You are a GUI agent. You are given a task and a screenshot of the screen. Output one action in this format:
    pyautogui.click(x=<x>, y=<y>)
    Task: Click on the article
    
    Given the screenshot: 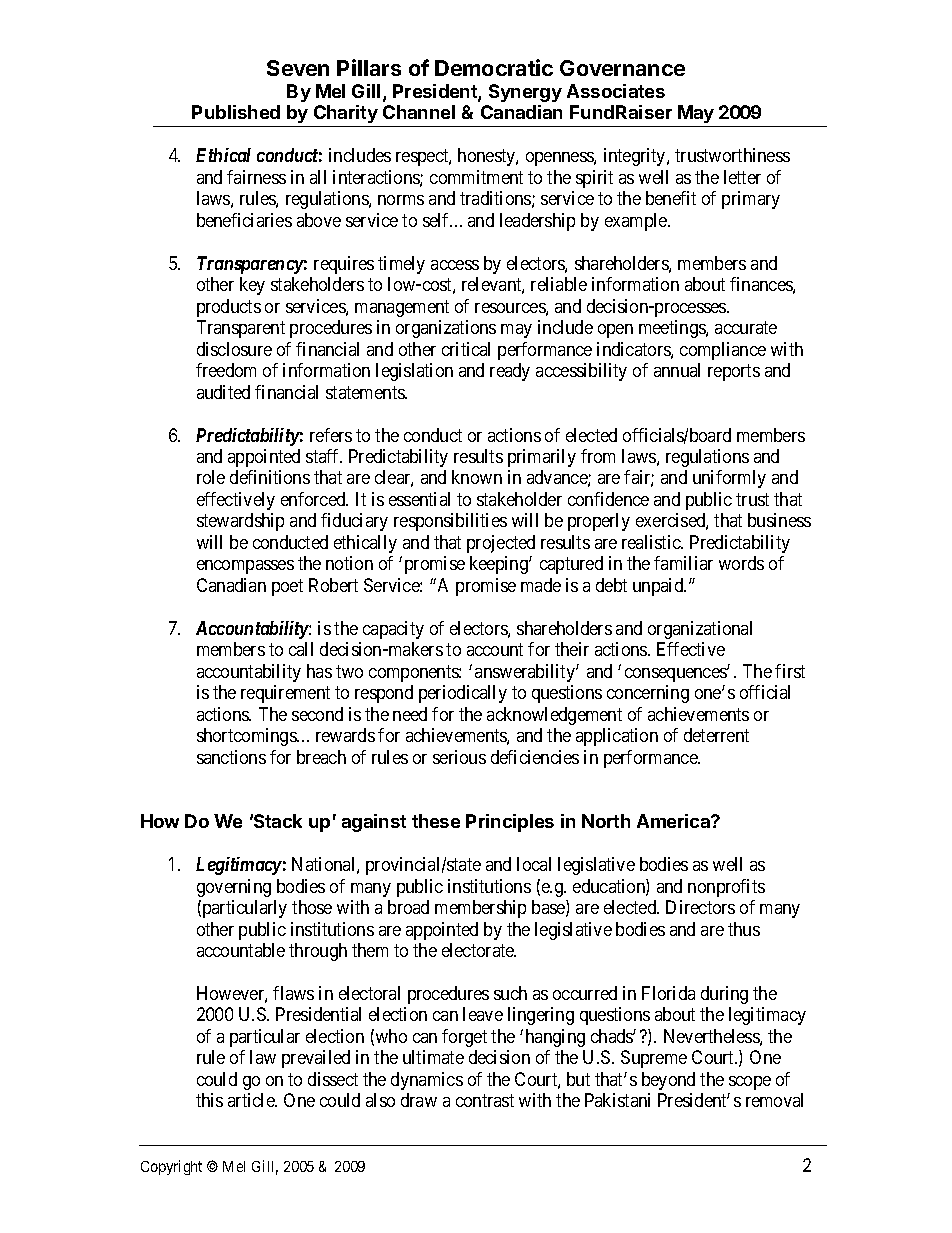 What is the action you would take?
    pyautogui.click(x=252, y=1100)
